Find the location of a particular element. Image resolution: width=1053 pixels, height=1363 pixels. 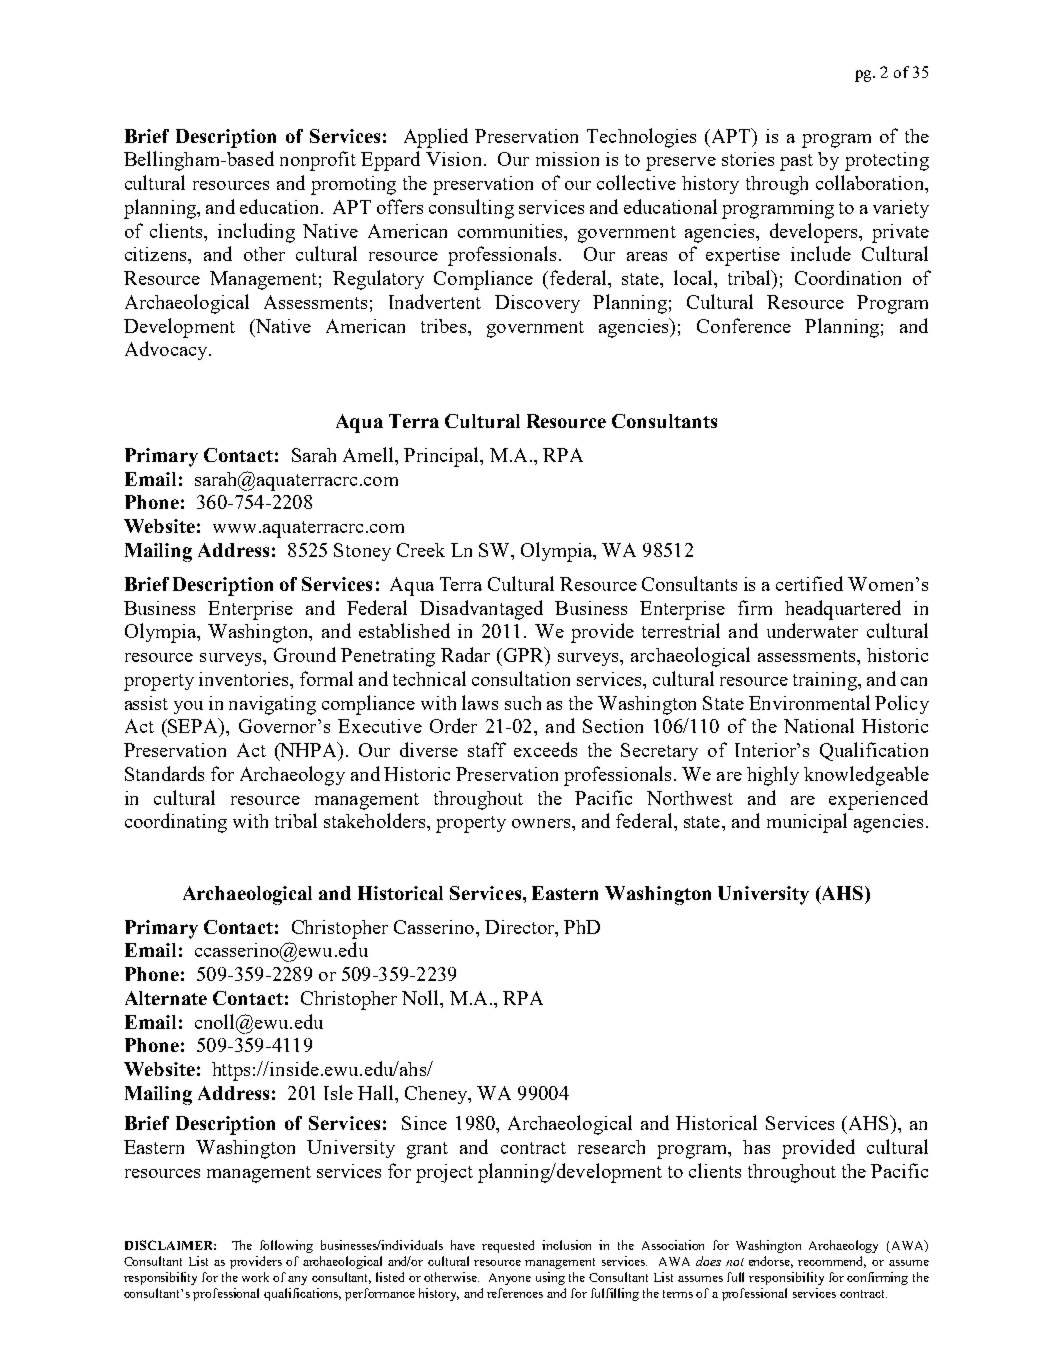

mission is located at coordinates (567, 159).
